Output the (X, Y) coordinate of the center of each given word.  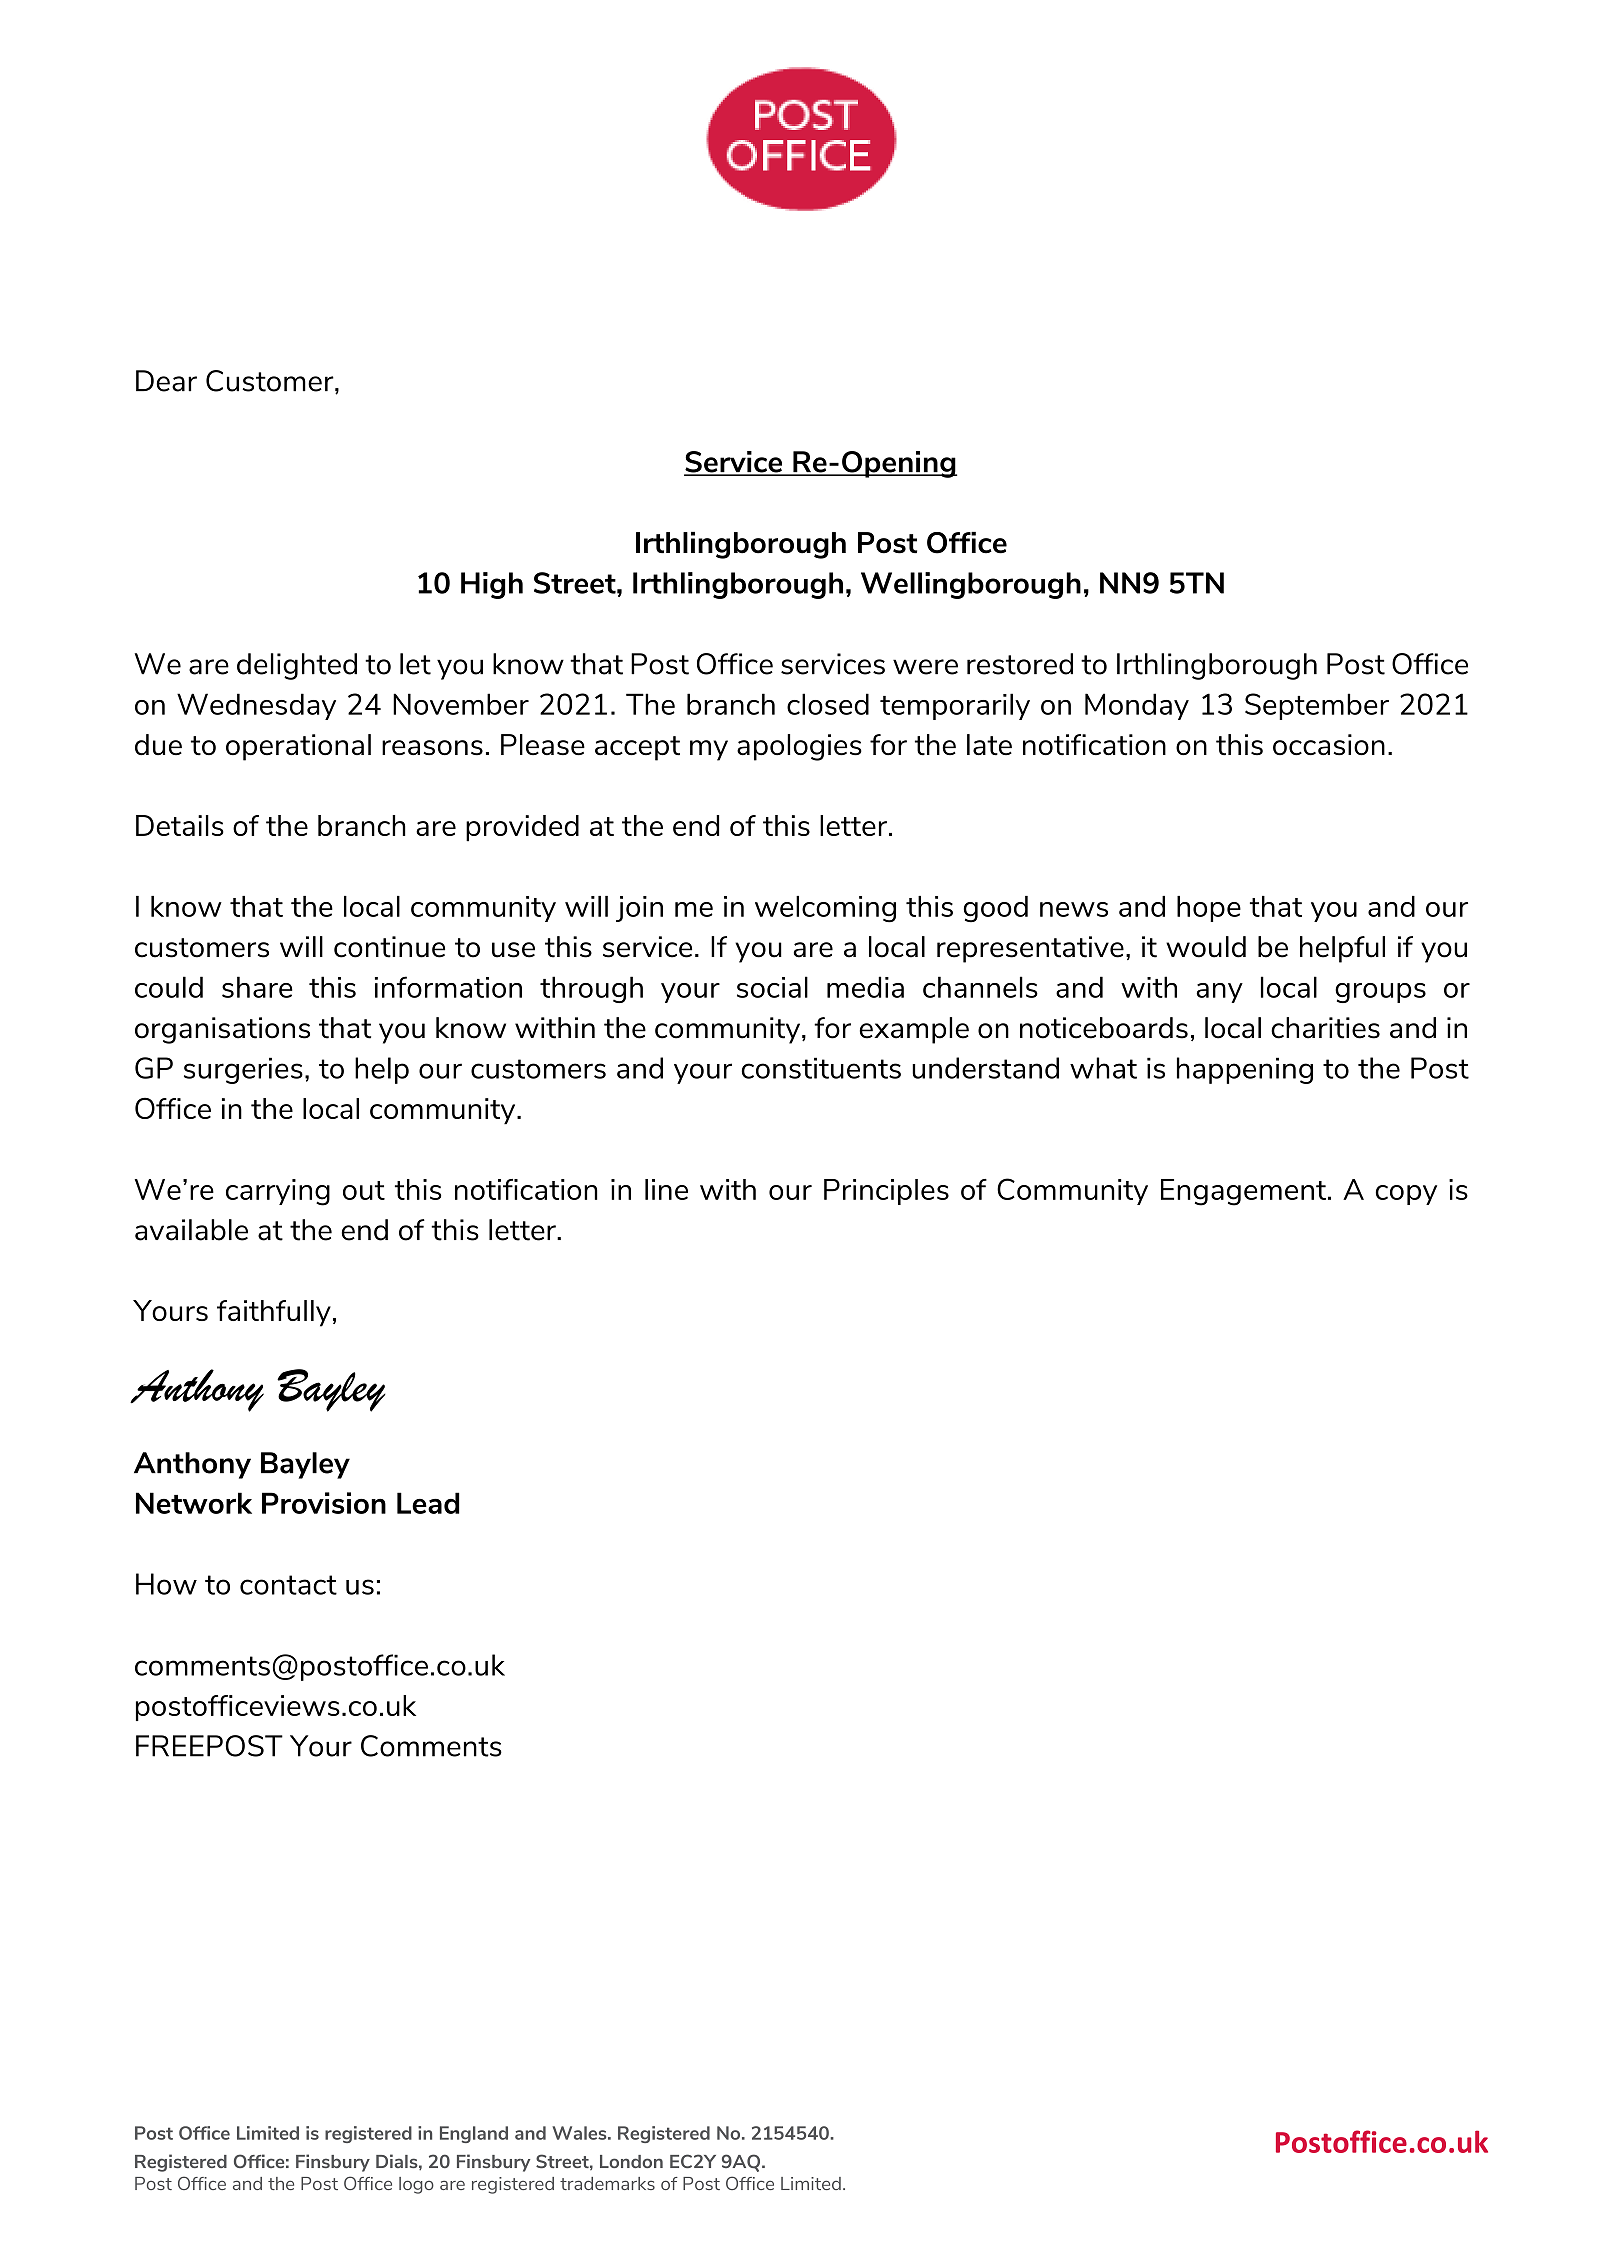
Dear (166, 381)
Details (180, 825)
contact (288, 1585)
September (1317, 706)
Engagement (1243, 1192)
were (925, 667)
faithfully (274, 1313)
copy (1406, 1195)
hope (1209, 909)
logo (416, 2185)
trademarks (607, 2183)
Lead (428, 1503)
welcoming (825, 909)
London (631, 2161)
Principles (886, 1192)
